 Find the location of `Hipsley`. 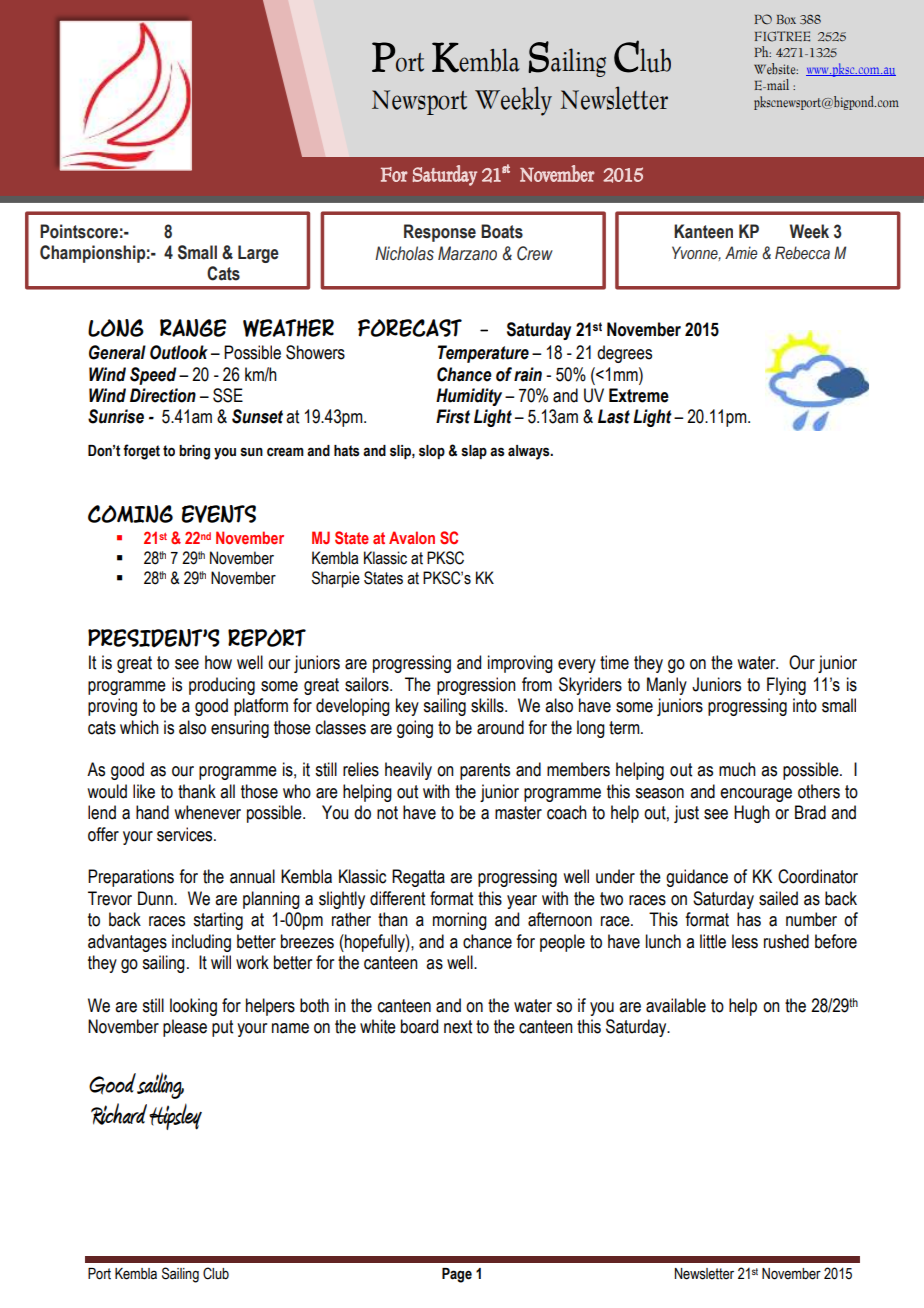

Hipsley is located at coordinates (175, 1116).
